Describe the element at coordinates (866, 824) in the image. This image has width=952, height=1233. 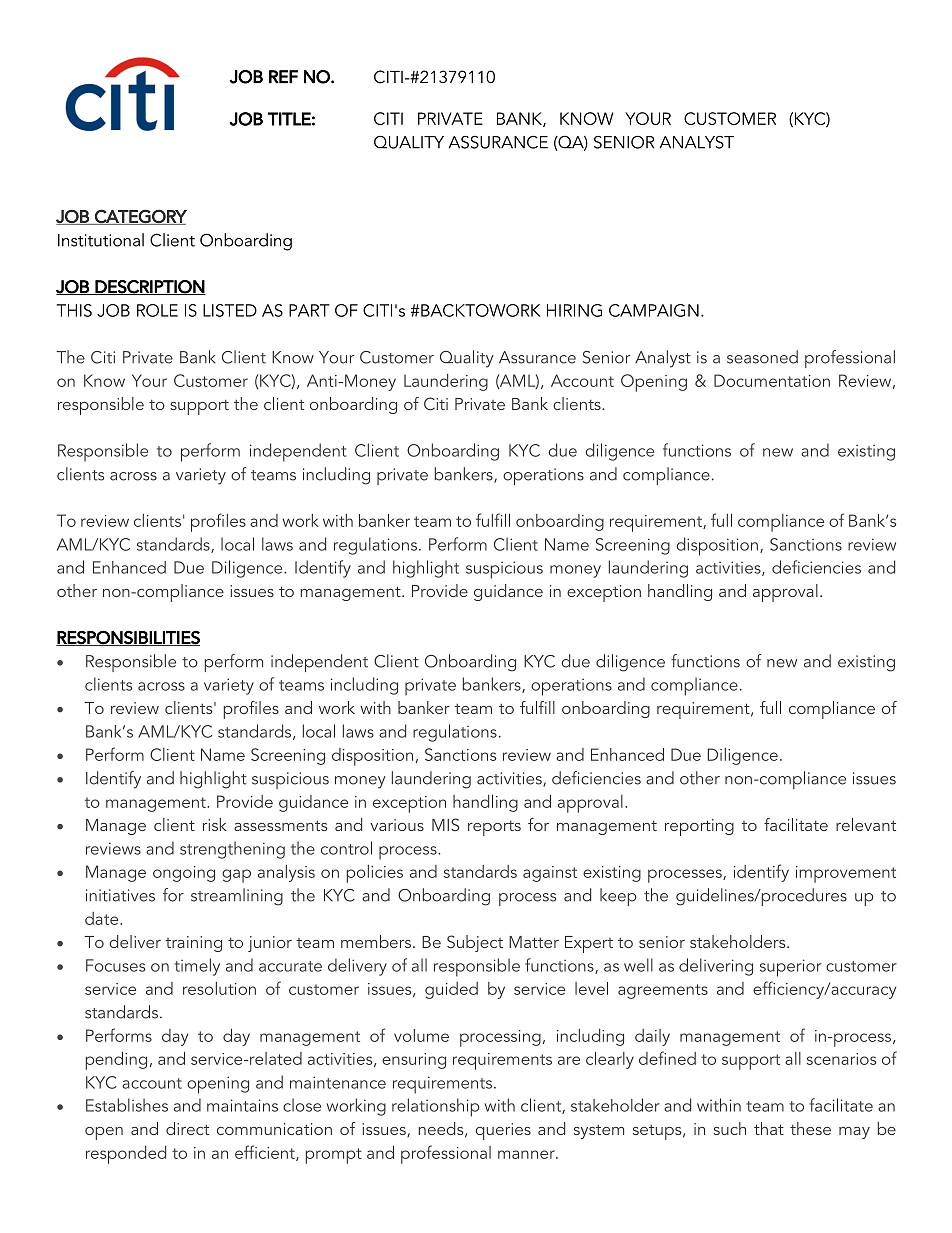
I see `relevant` at that location.
